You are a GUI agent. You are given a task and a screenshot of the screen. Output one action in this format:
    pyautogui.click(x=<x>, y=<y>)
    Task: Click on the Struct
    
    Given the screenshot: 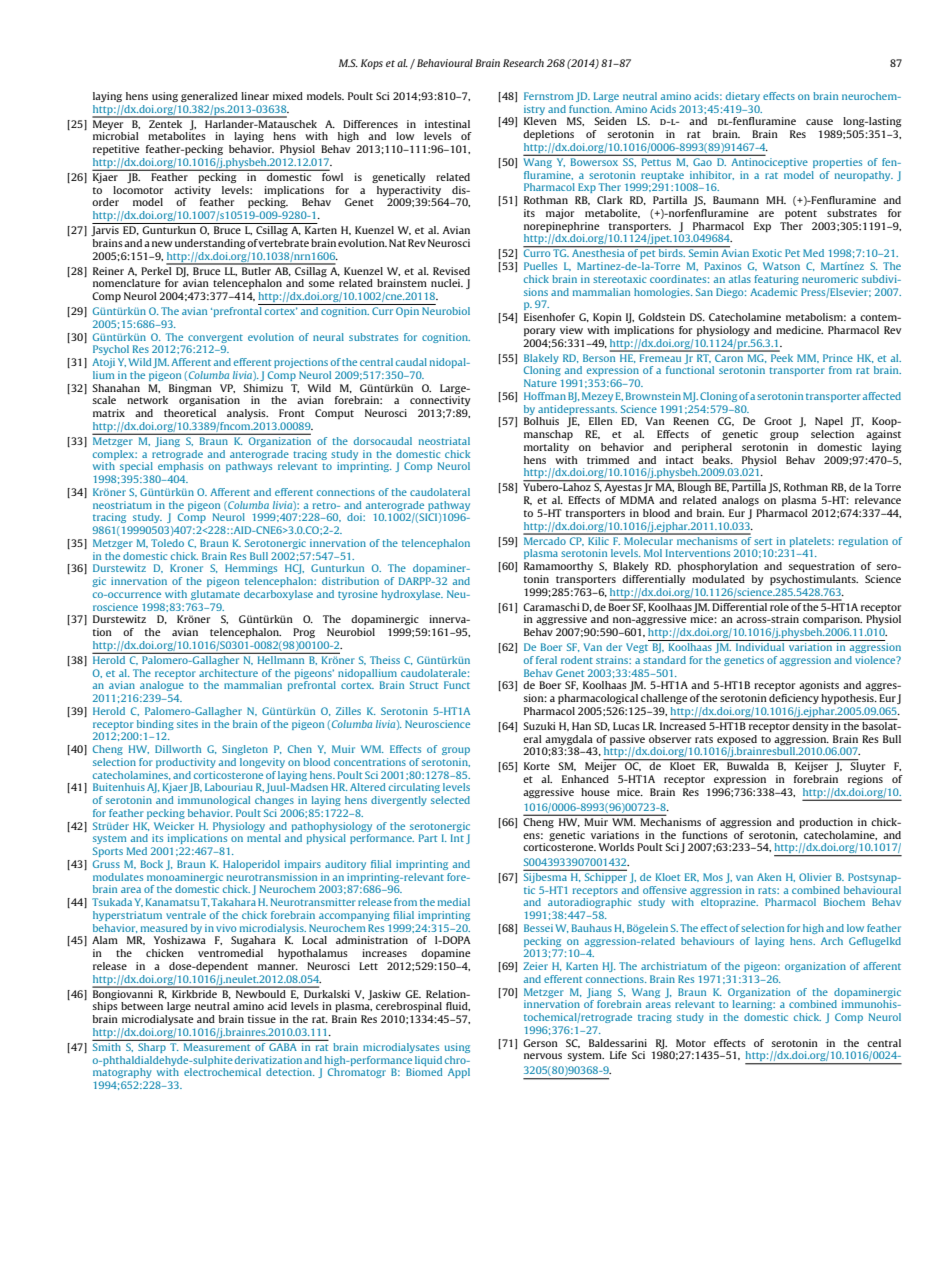 What is the action you would take?
    pyautogui.click(x=424, y=685)
